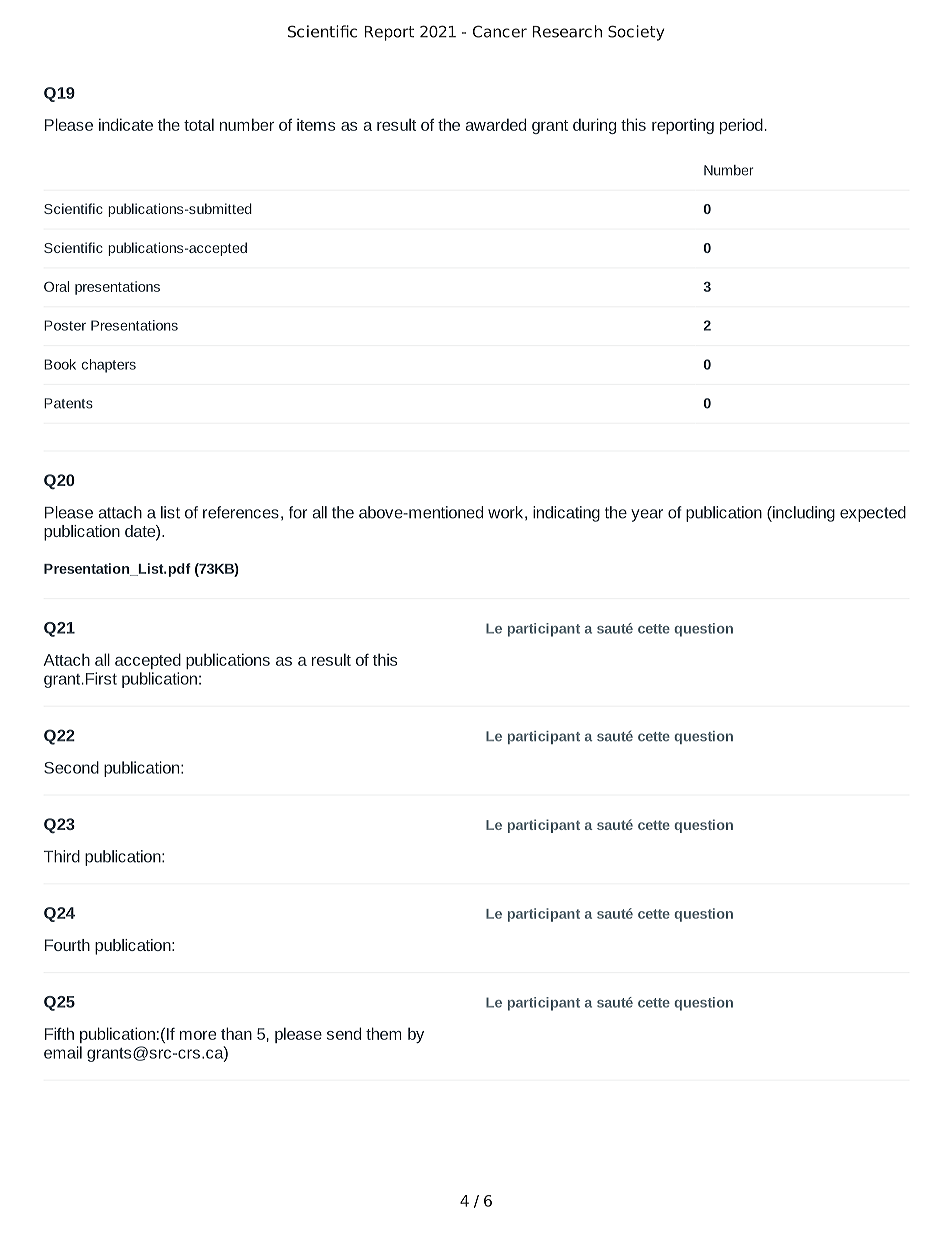 Image resolution: width=952 pixels, height=1233 pixels. What do you see at coordinates (198, 1035) in the image?
I see `more` at bounding box center [198, 1035].
